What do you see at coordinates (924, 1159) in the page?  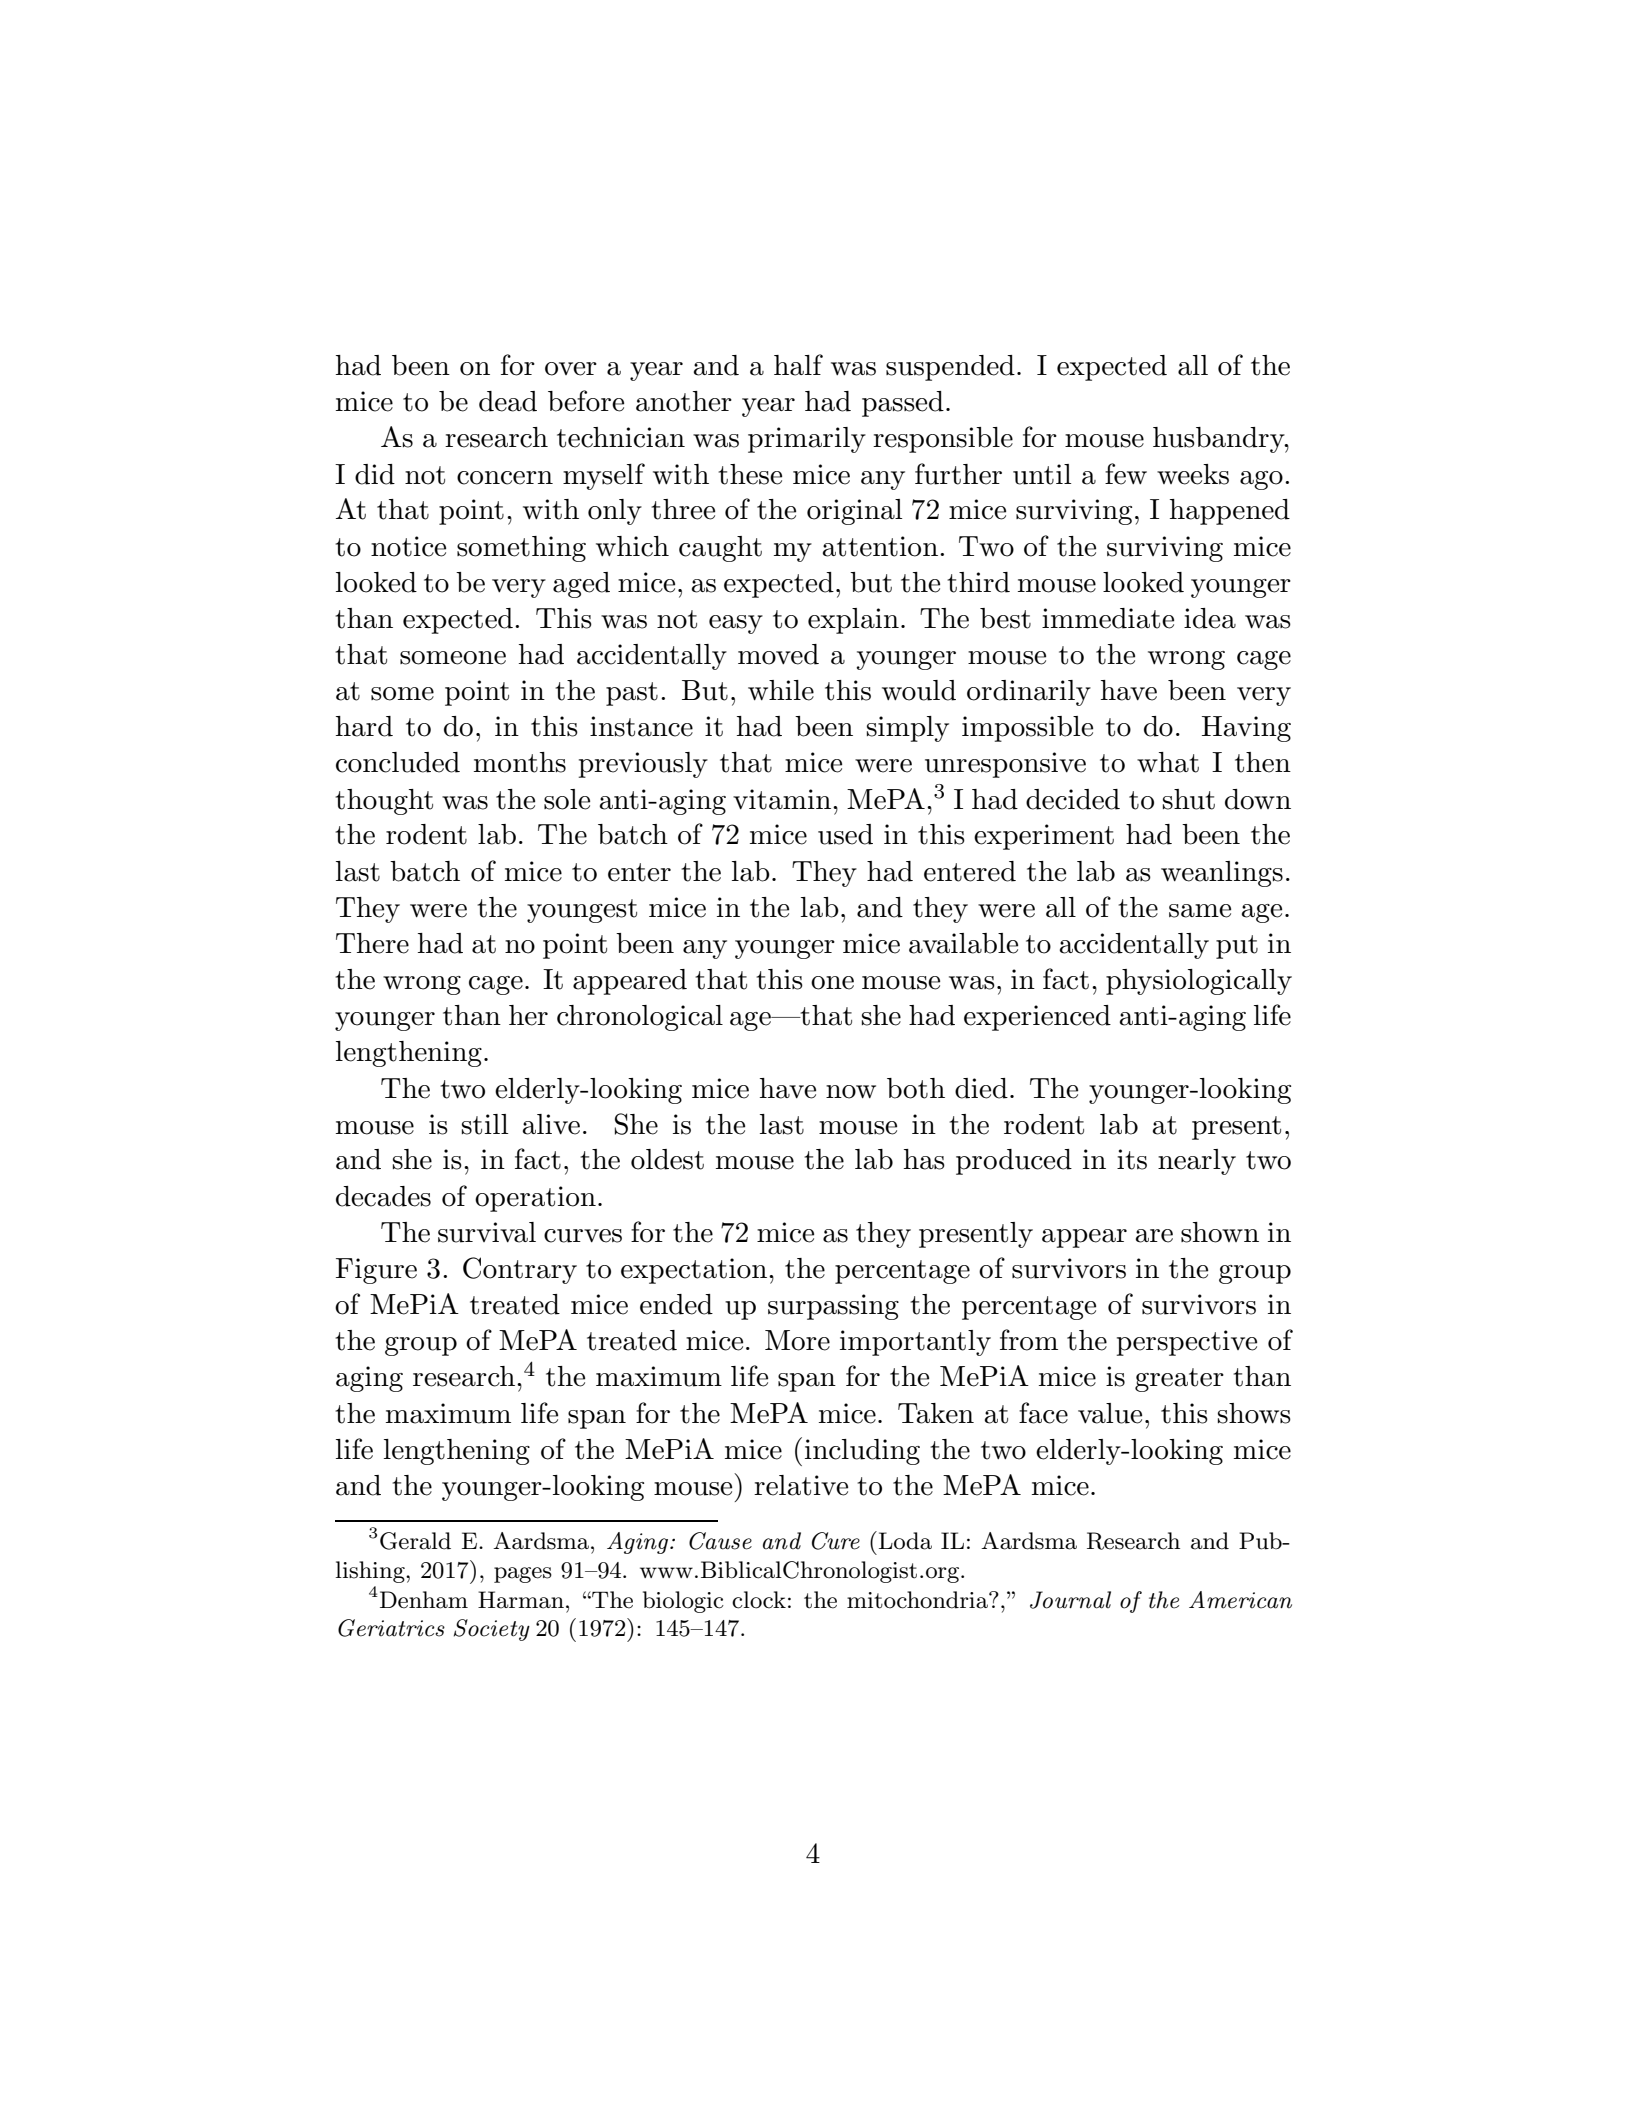 I see `has` at bounding box center [924, 1159].
